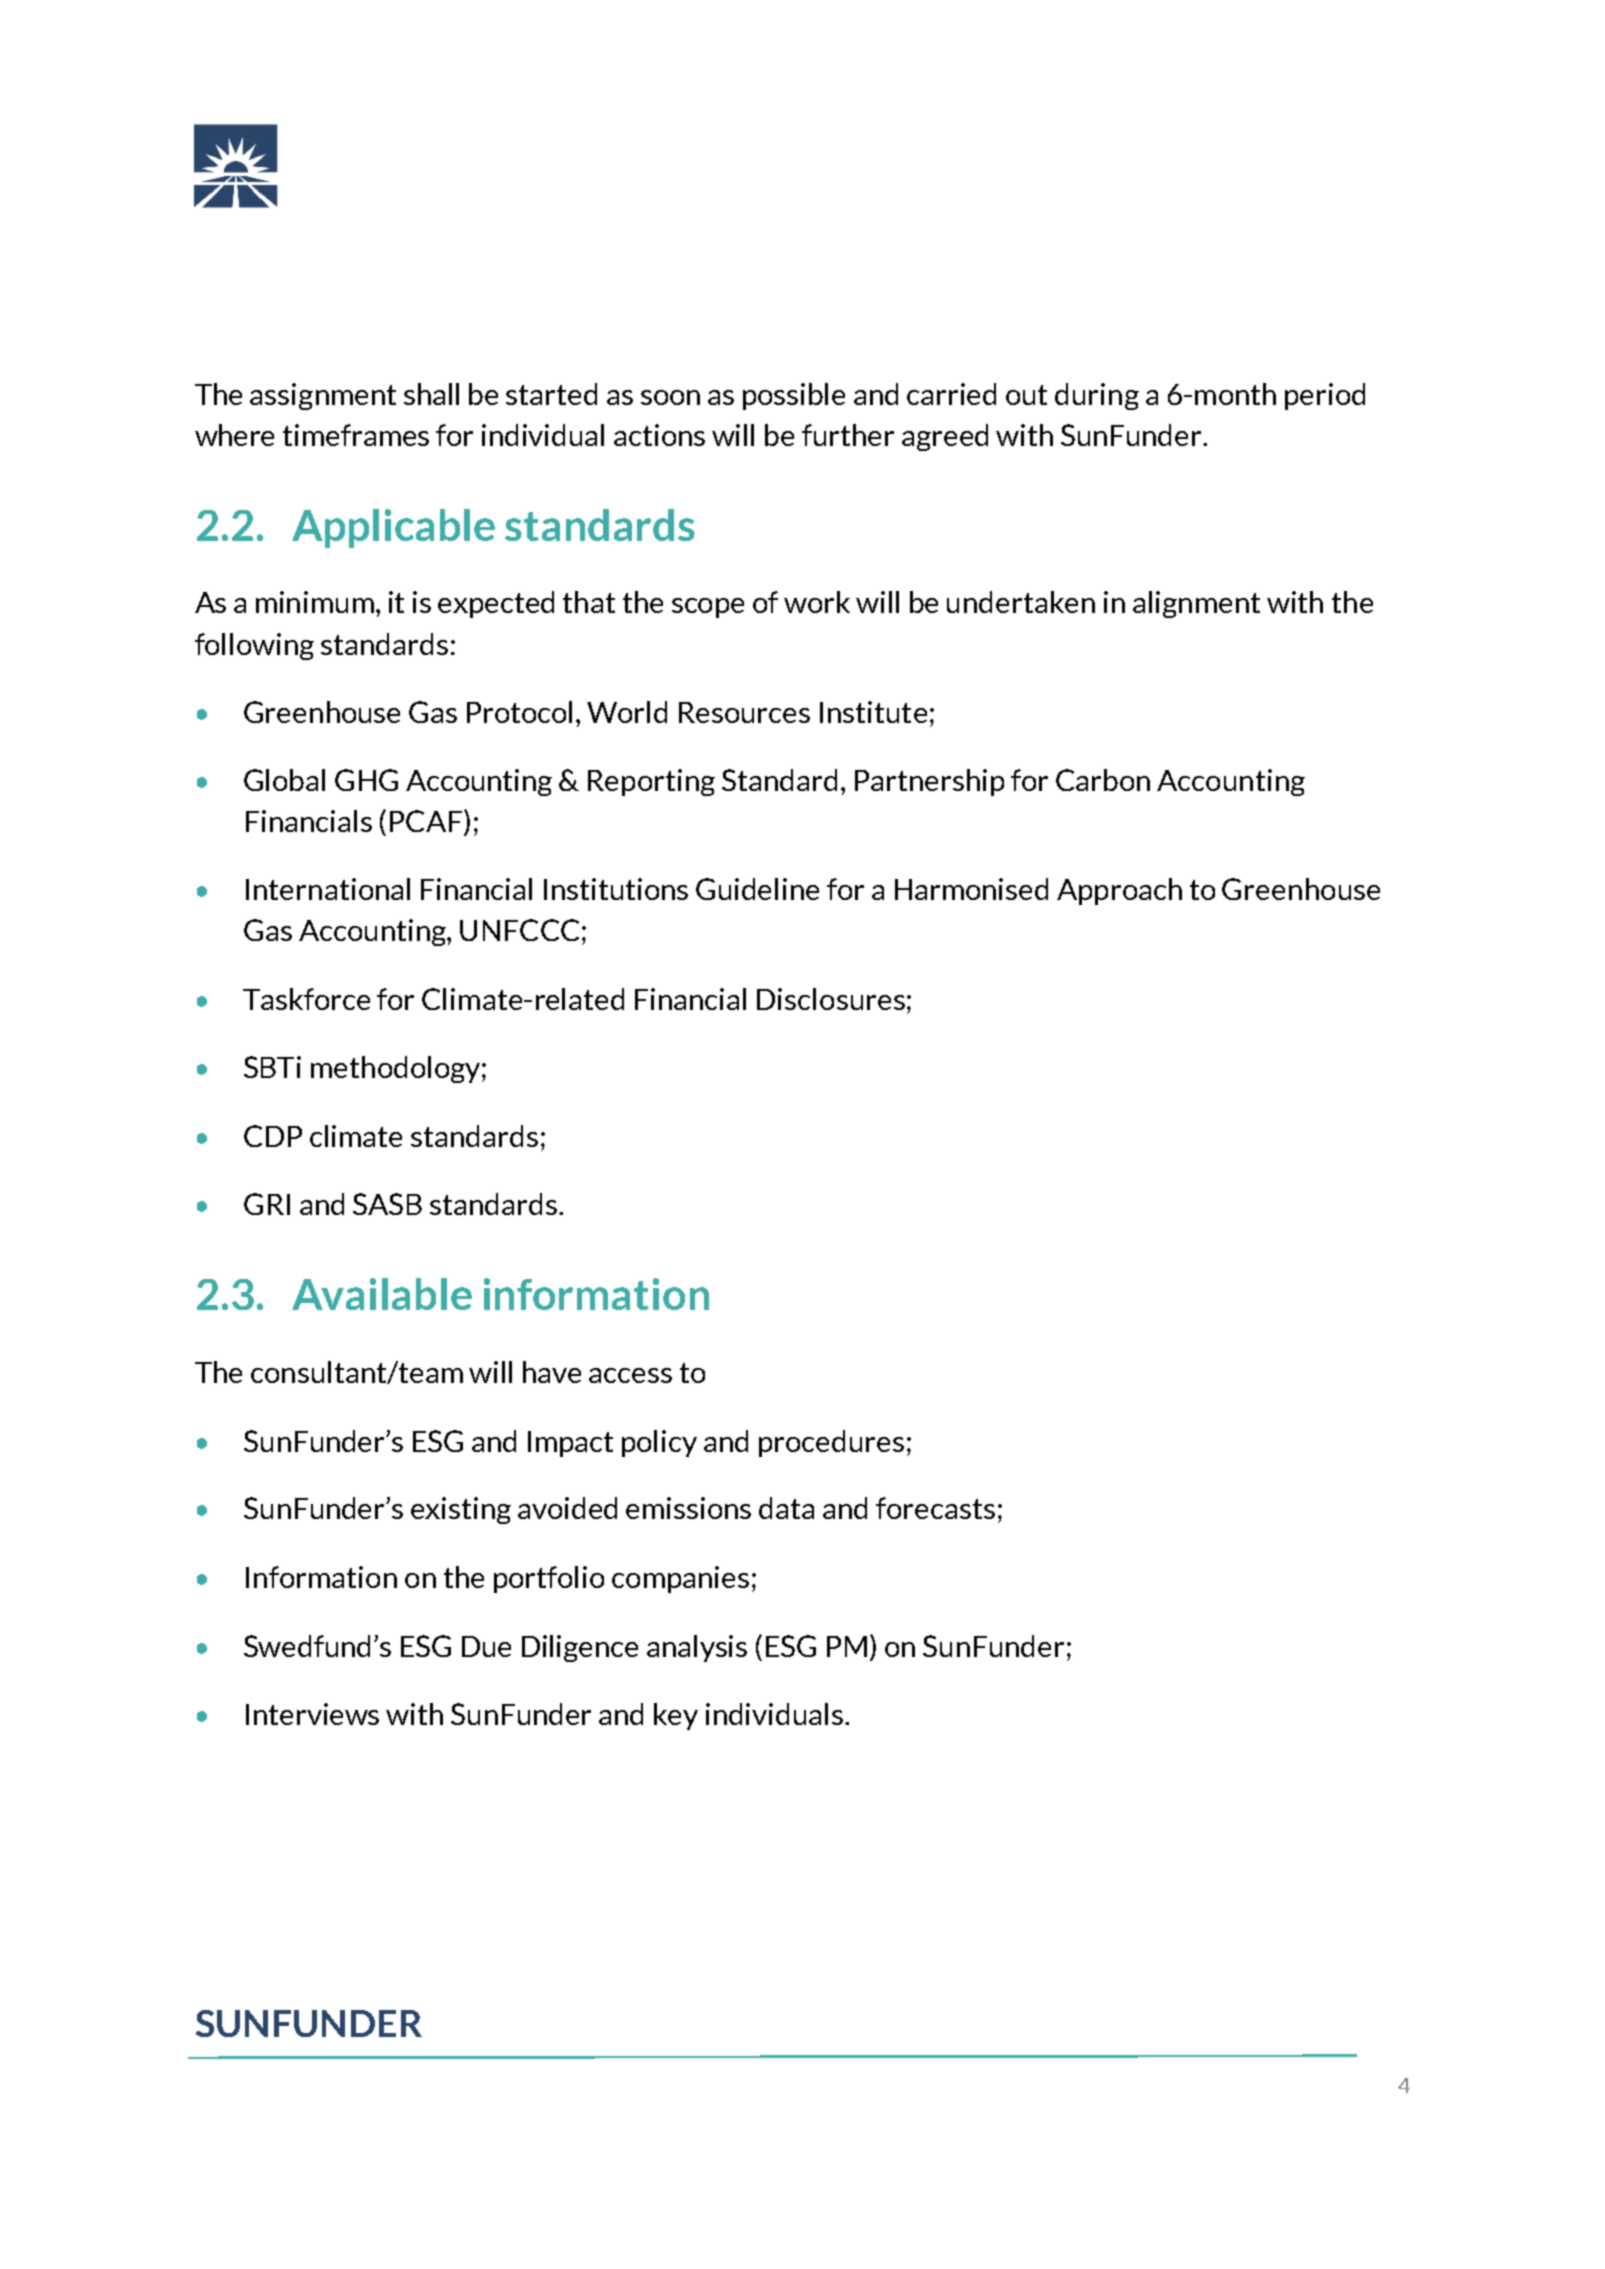 This page has height=2269, width=1605. What do you see at coordinates (356, 435) in the page?
I see `timeframes` at bounding box center [356, 435].
